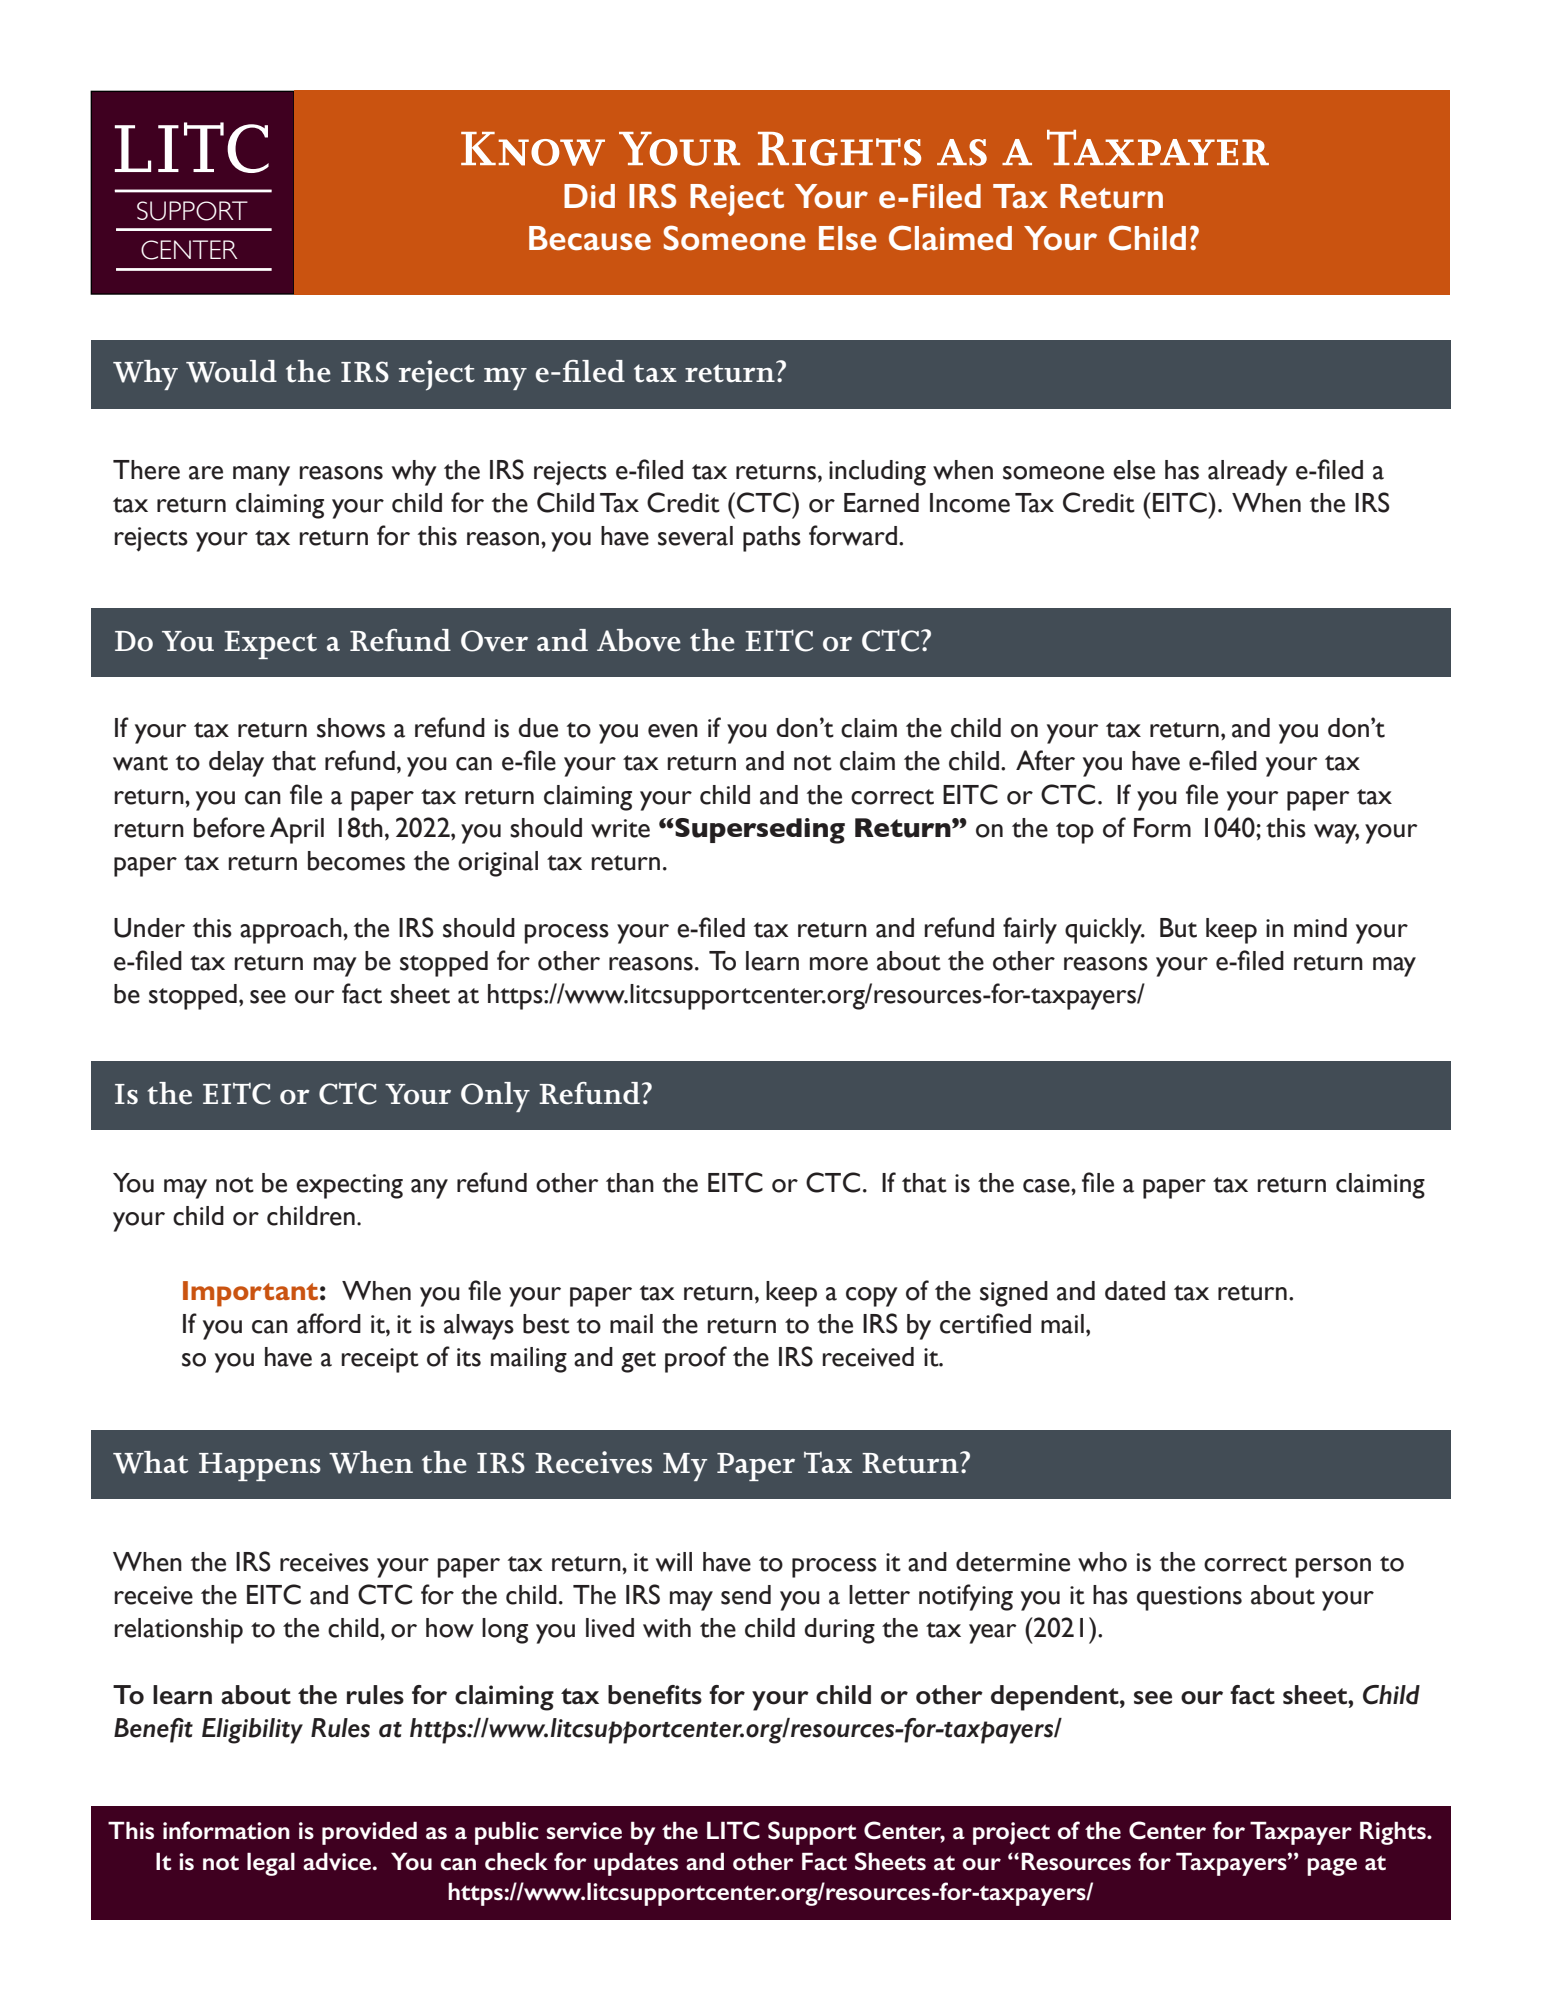 The image size is (1541, 1995). What do you see at coordinates (1248, 473) in the page?
I see `already` at bounding box center [1248, 473].
